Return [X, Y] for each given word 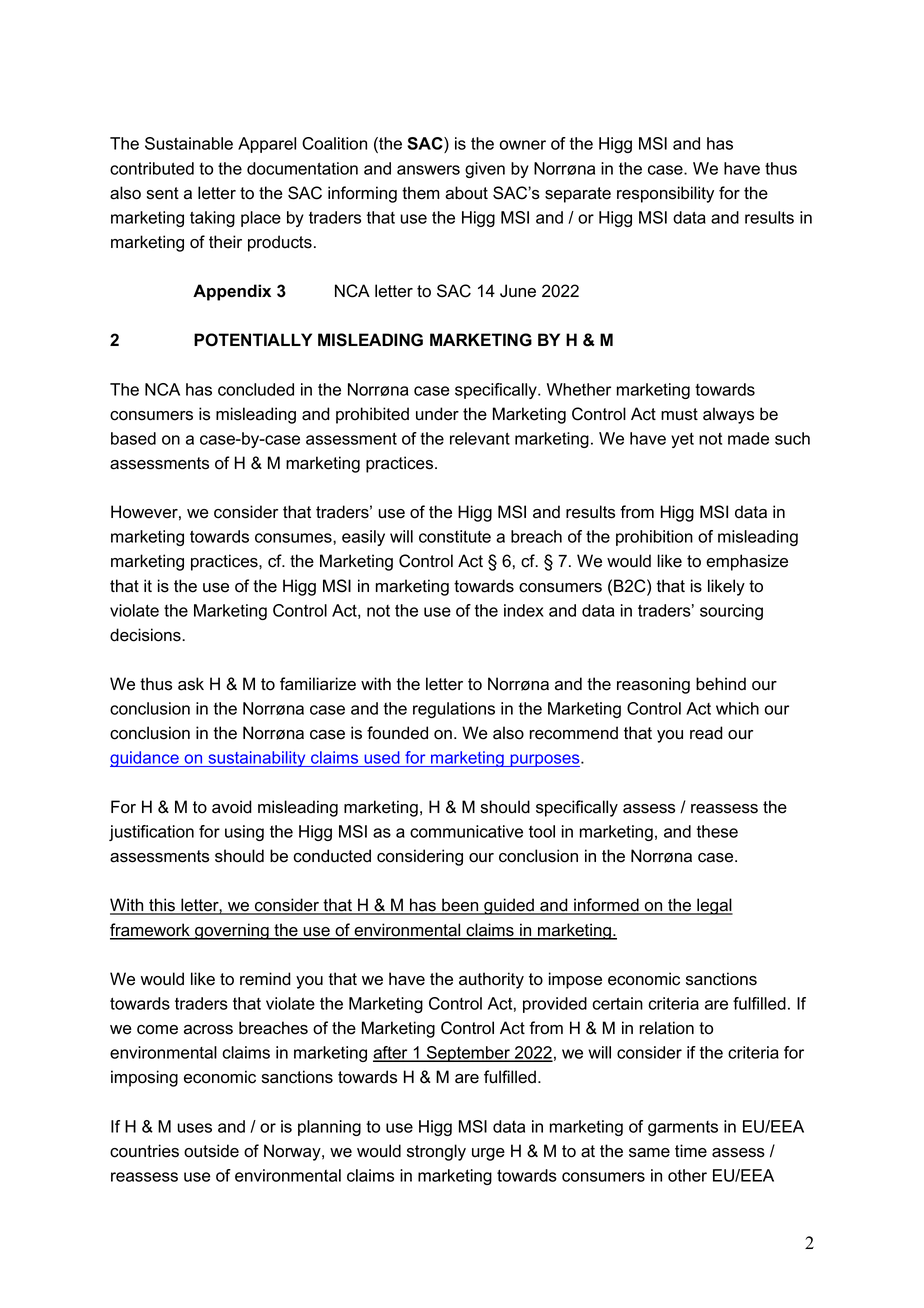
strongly [436, 1152]
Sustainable [189, 143]
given [485, 170]
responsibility [665, 194]
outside [211, 1151]
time [691, 1151]
